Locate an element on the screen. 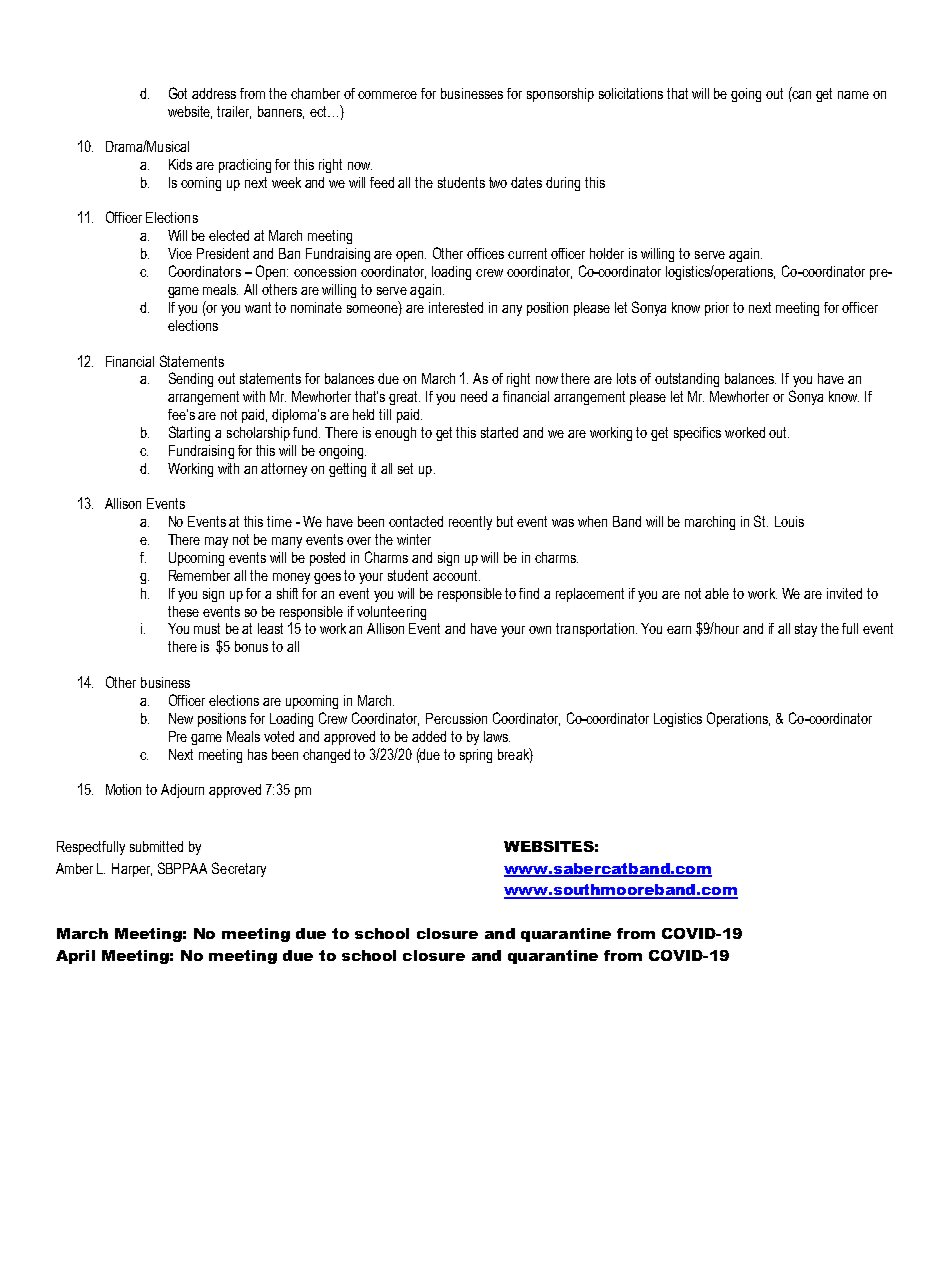  name is located at coordinates (853, 95).
